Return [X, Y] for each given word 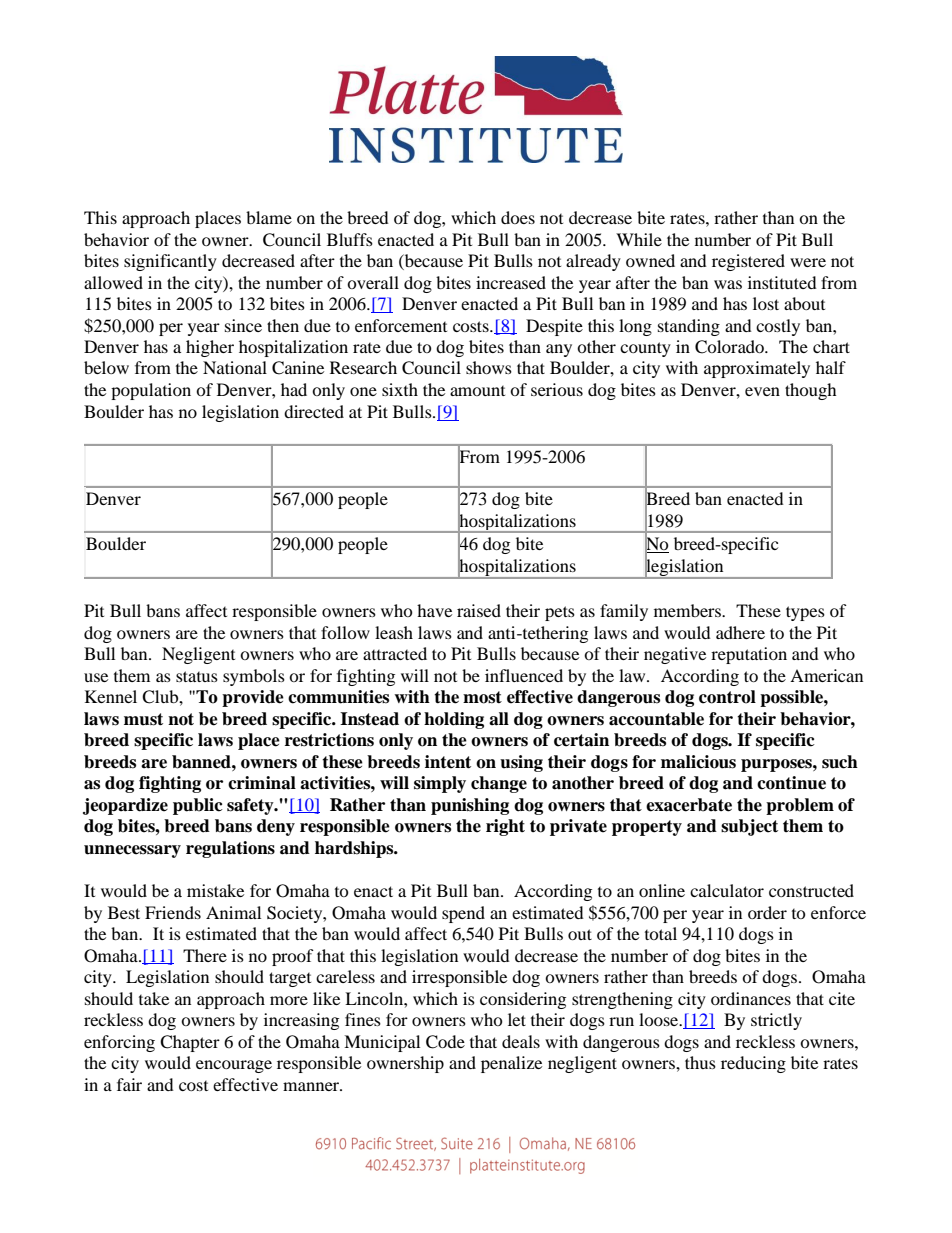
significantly [170, 262]
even [762, 391]
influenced [524, 675]
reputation [749, 655]
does [518, 217]
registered [748, 262]
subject [749, 827]
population [151, 391]
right [505, 827]
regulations [230, 849]
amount [477, 391]
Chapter [190, 1043]
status [197, 676]
